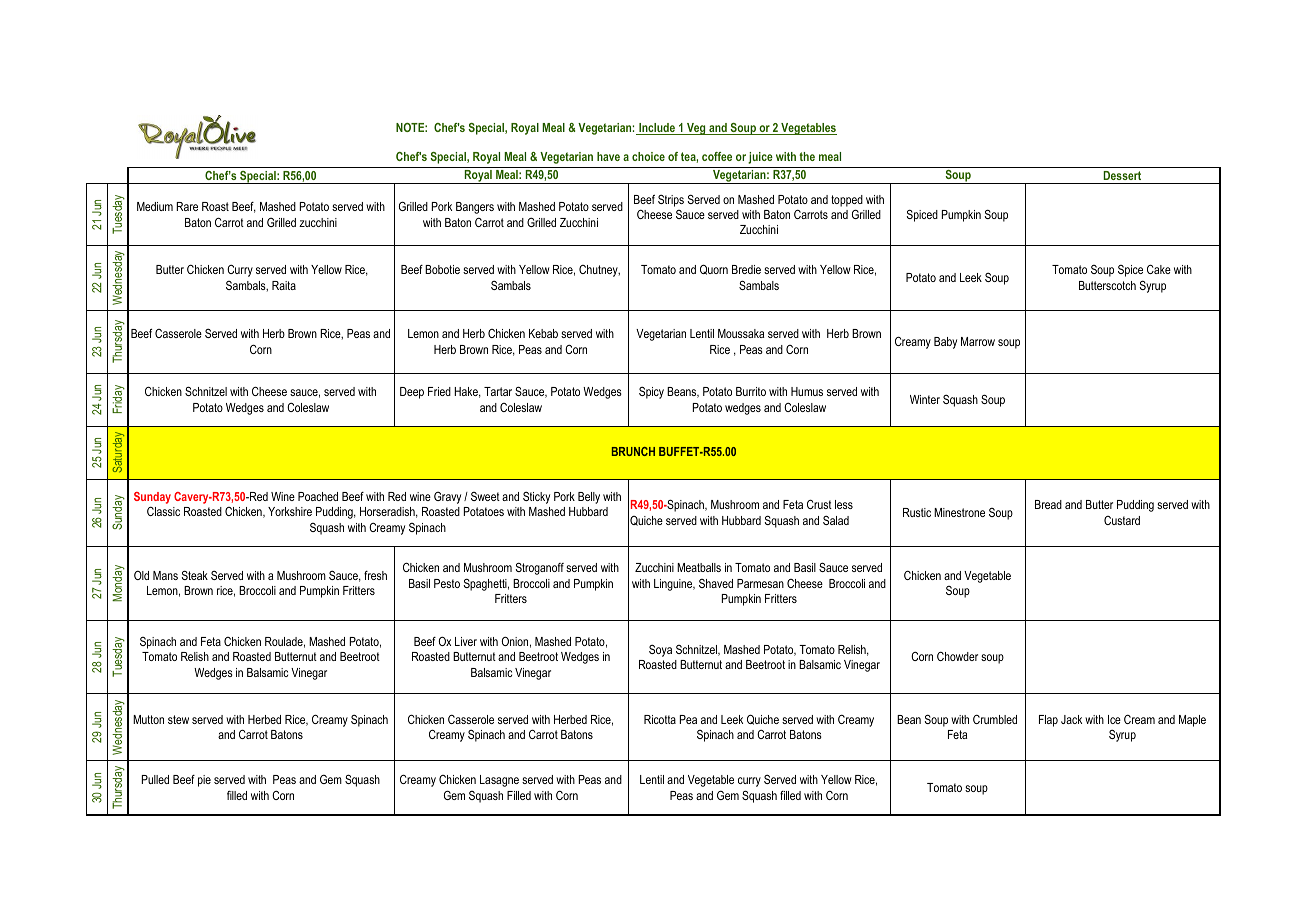 Image resolution: width=1308 pixels, height=924 pixels. Describe the element at coordinates (660, 719) in the image. I see `Ricotta` at that location.
